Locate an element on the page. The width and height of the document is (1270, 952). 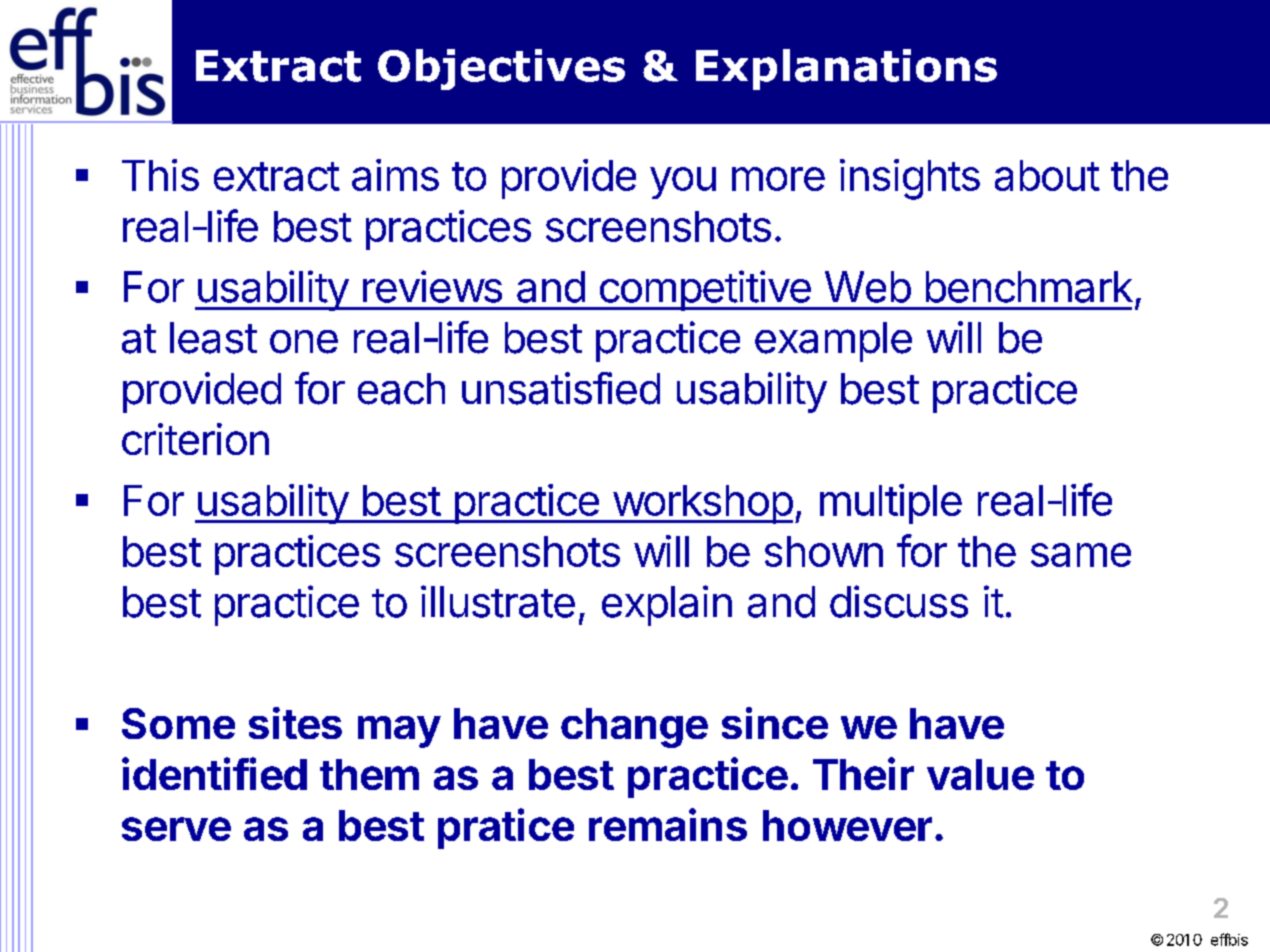
identified is located at coordinates (214, 773).
